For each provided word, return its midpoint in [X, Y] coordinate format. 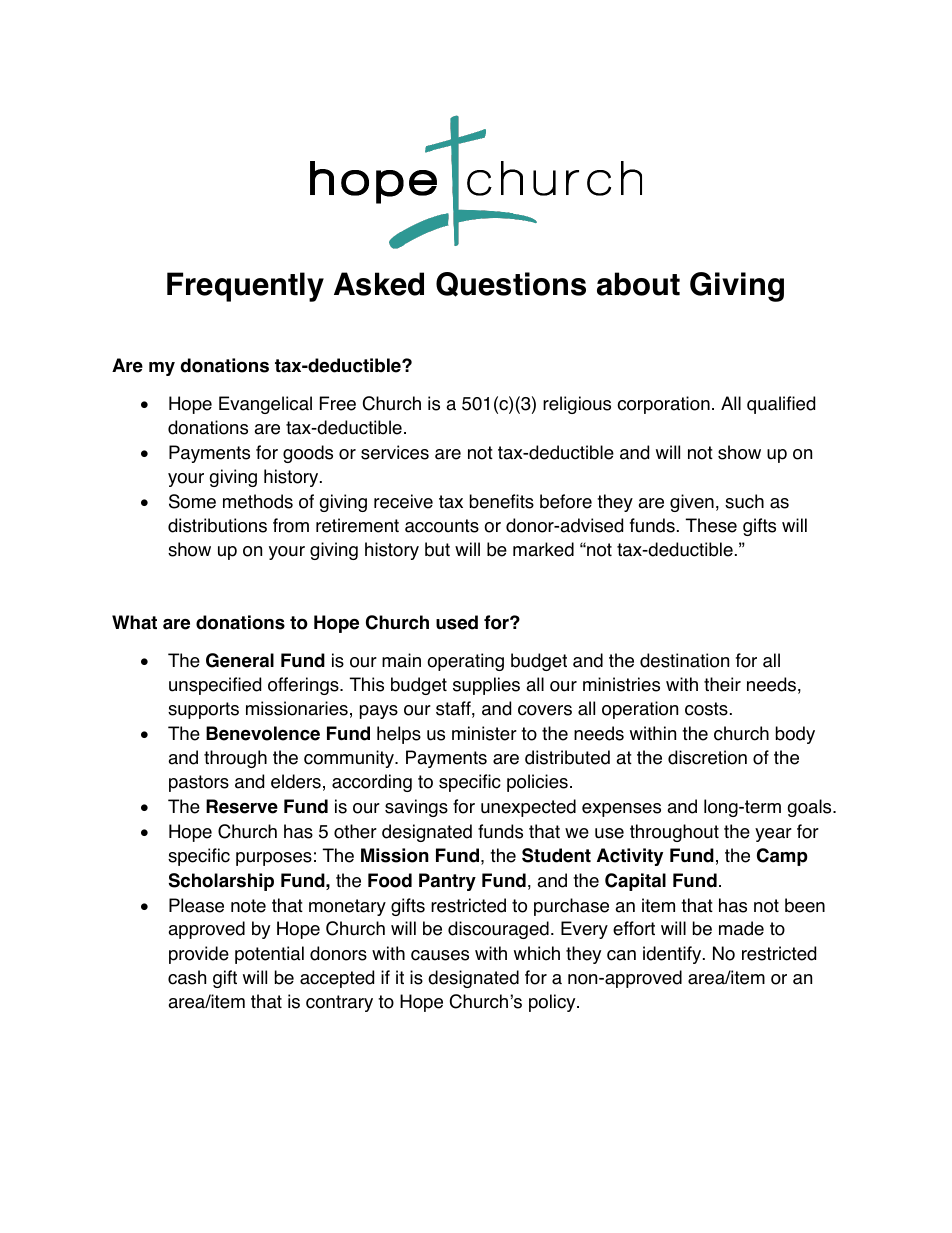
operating [465, 662]
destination [684, 660]
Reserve [242, 806]
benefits [502, 501]
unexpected [528, 808]
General [240, 660]
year [773, 835]
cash [187, 977]
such [744, 501]
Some [192, 501]
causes [440, 955]
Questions [511, 284]
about [638, 284]
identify [673, 955]
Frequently [245, 287]
